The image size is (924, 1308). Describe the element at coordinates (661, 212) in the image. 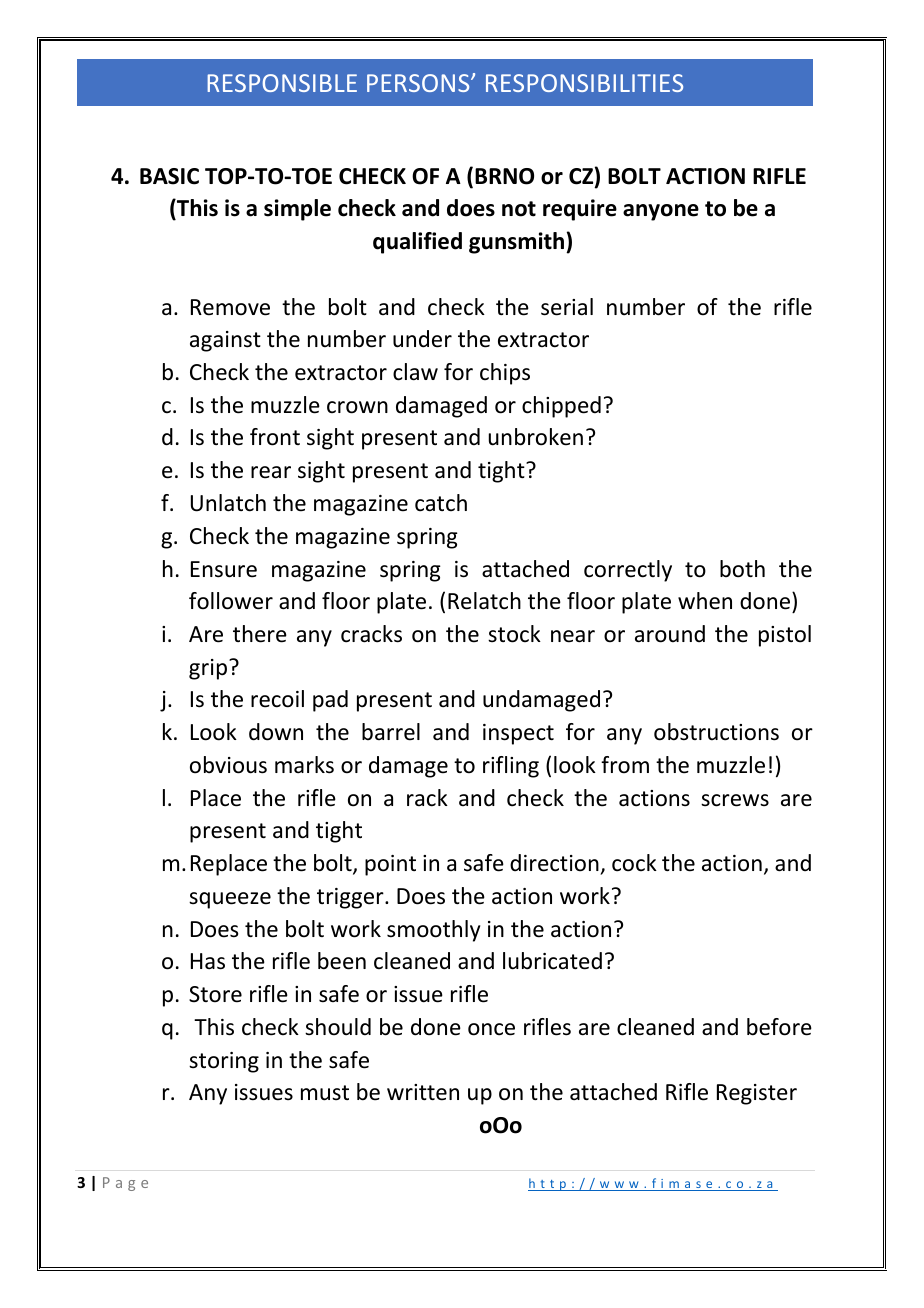

I see `anyone` at that location.
